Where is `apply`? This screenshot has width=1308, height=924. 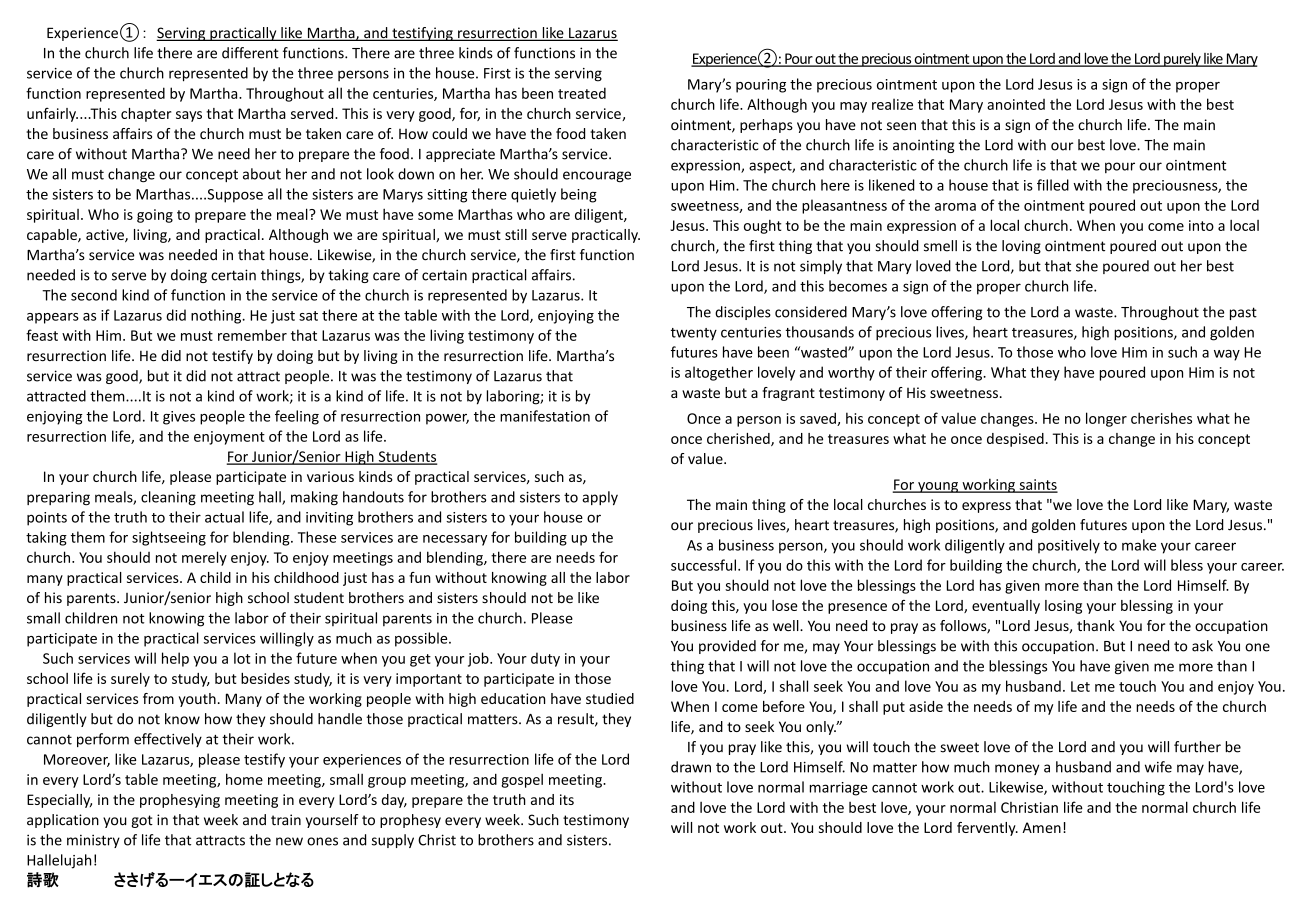 apply is located at coordinates (600, 498).
